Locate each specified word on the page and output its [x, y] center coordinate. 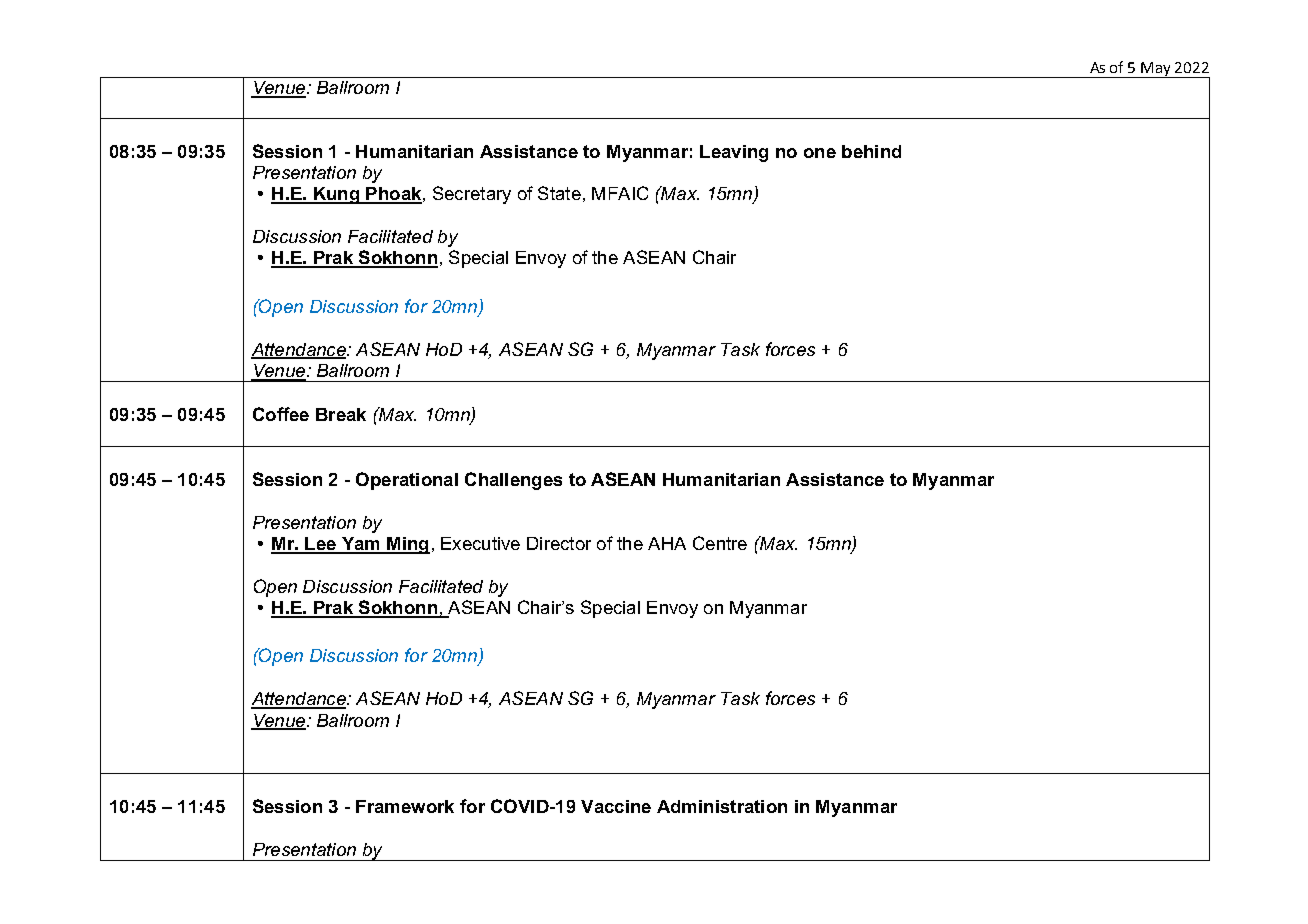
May [1157, 70]
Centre [720, 543]
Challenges [513, 481]
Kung [336, 195]
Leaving [734, 153]
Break [341, 414]
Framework [405, 806]
